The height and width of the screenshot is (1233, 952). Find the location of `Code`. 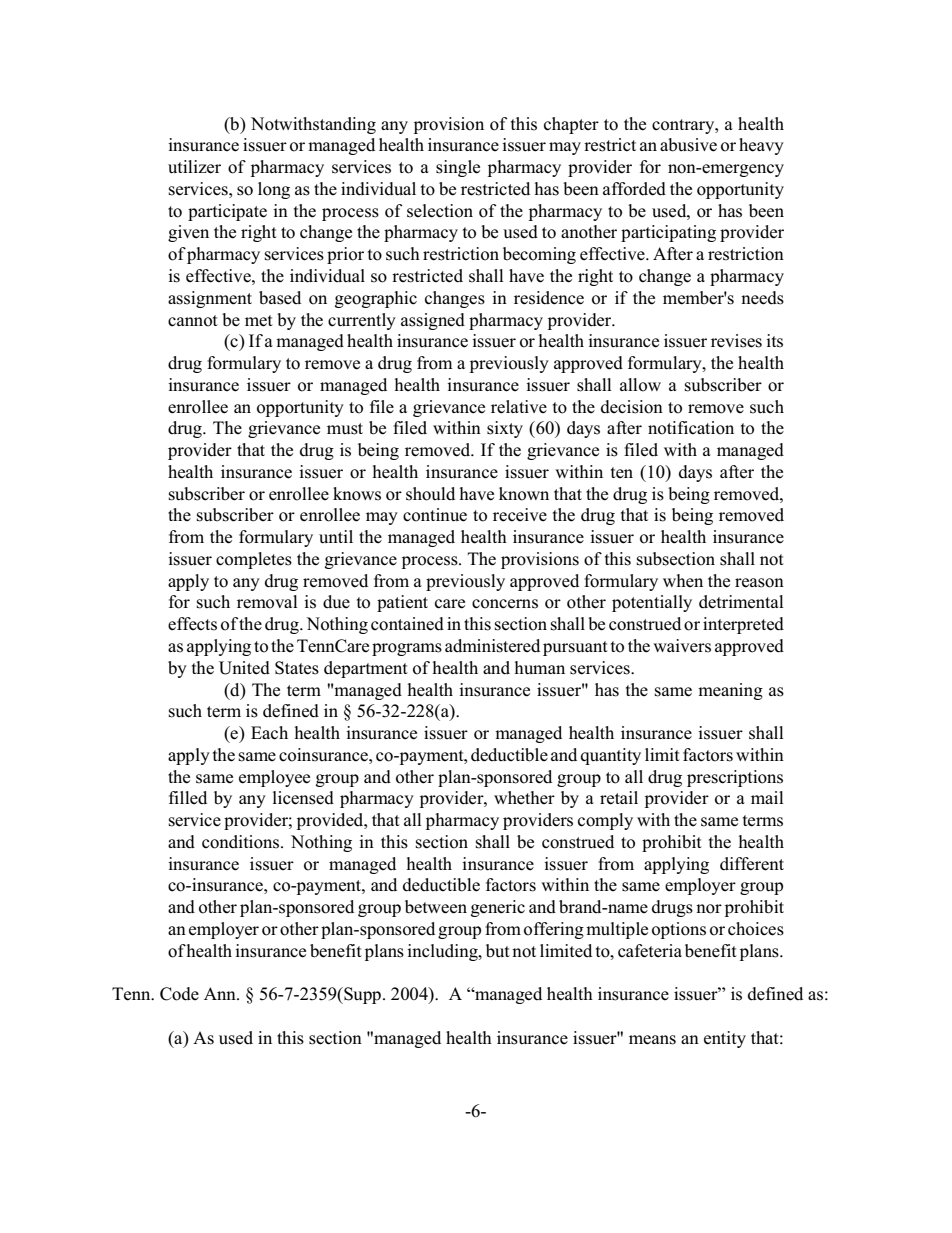

Code is located at coordinates (179, 994).
